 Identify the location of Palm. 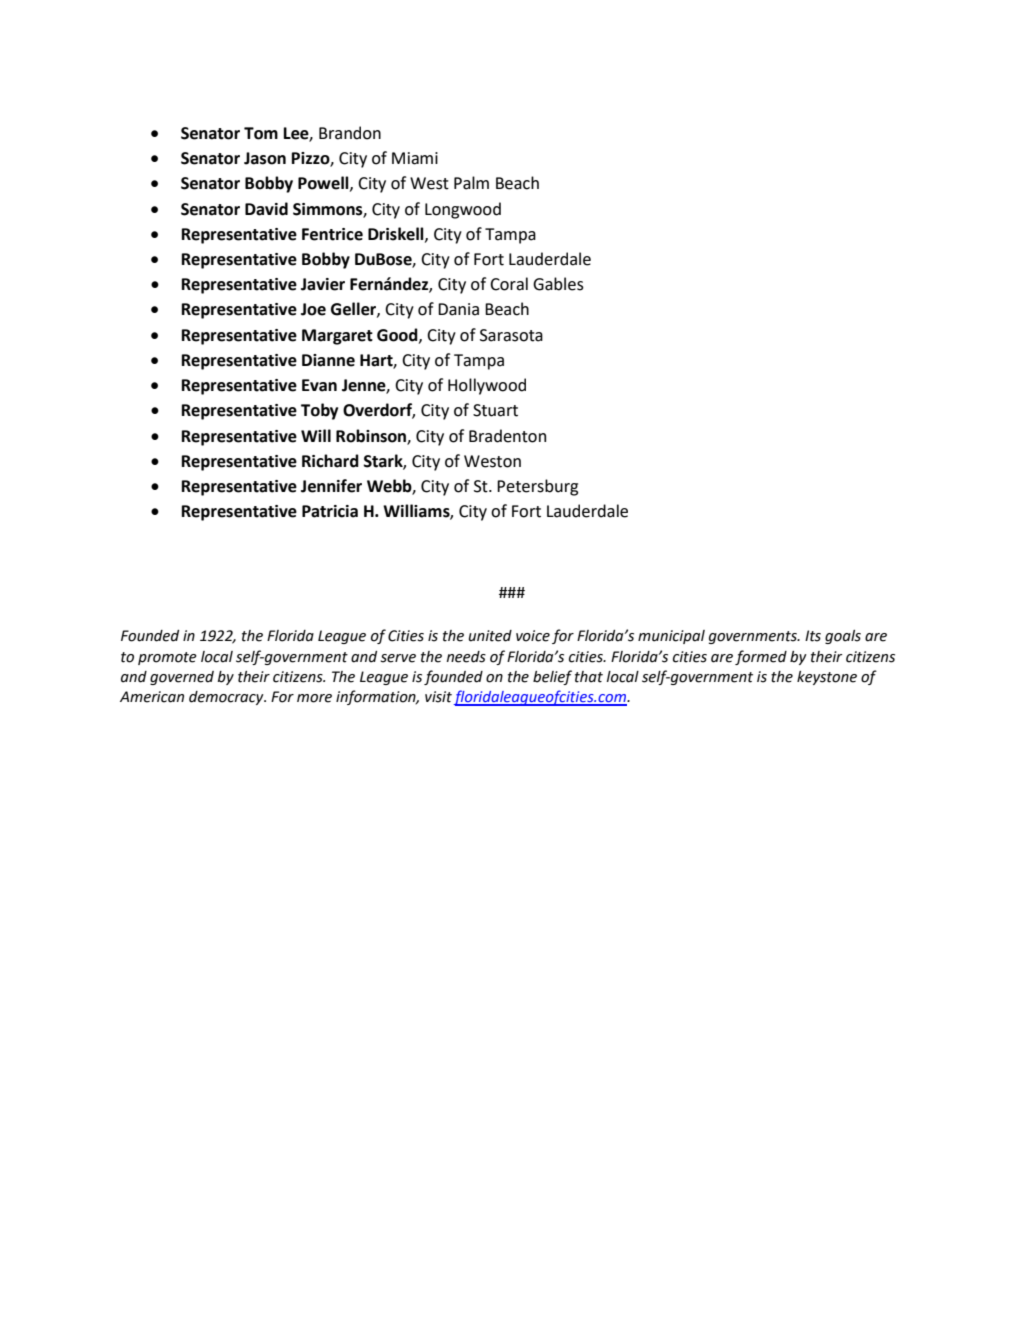
(471, 183).
